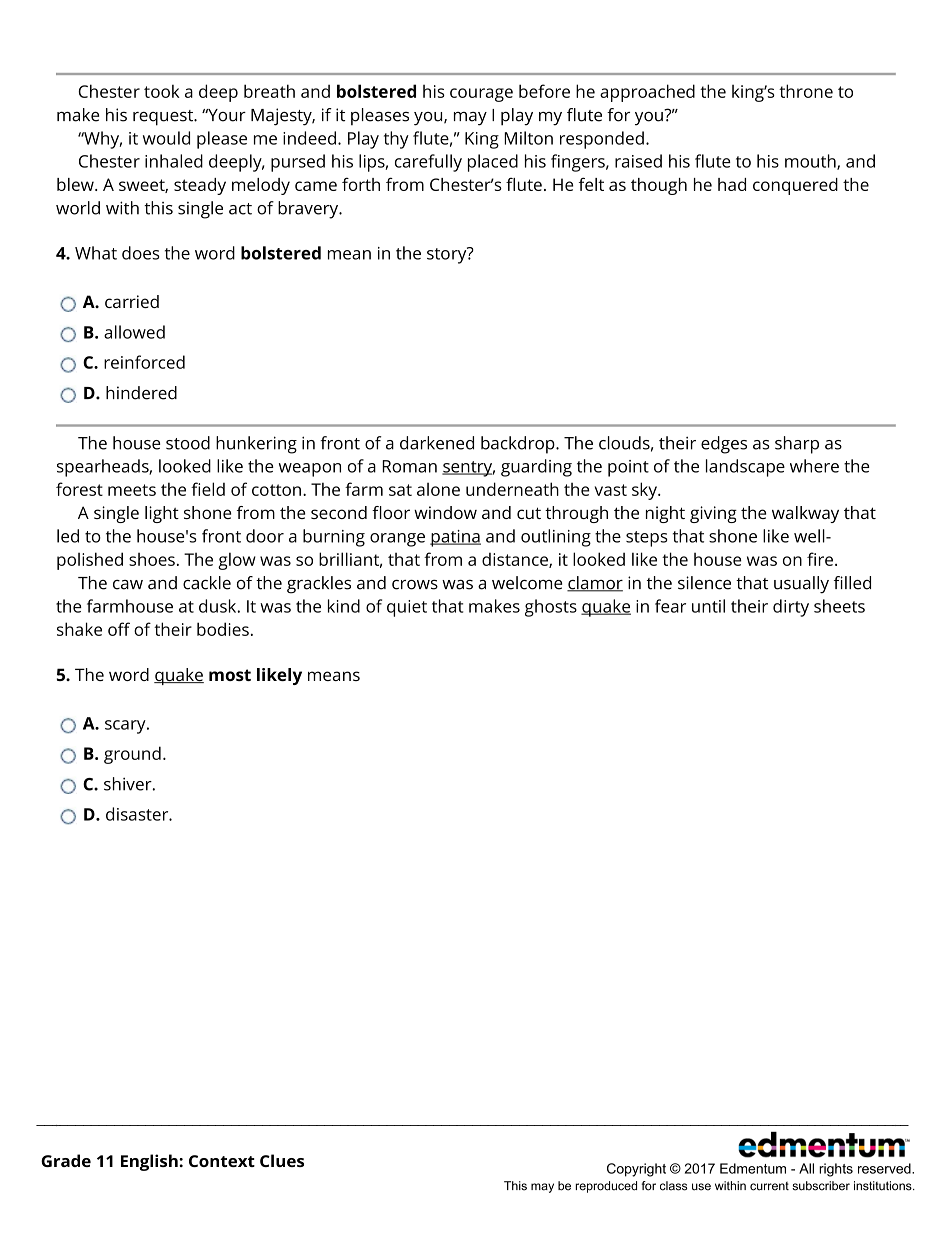 The height and width of the screenshot is (1233, 952). What do you see at coordinates (468, 469) in the screenshot?
I see `sentry` at bounding box center [468, 469].
